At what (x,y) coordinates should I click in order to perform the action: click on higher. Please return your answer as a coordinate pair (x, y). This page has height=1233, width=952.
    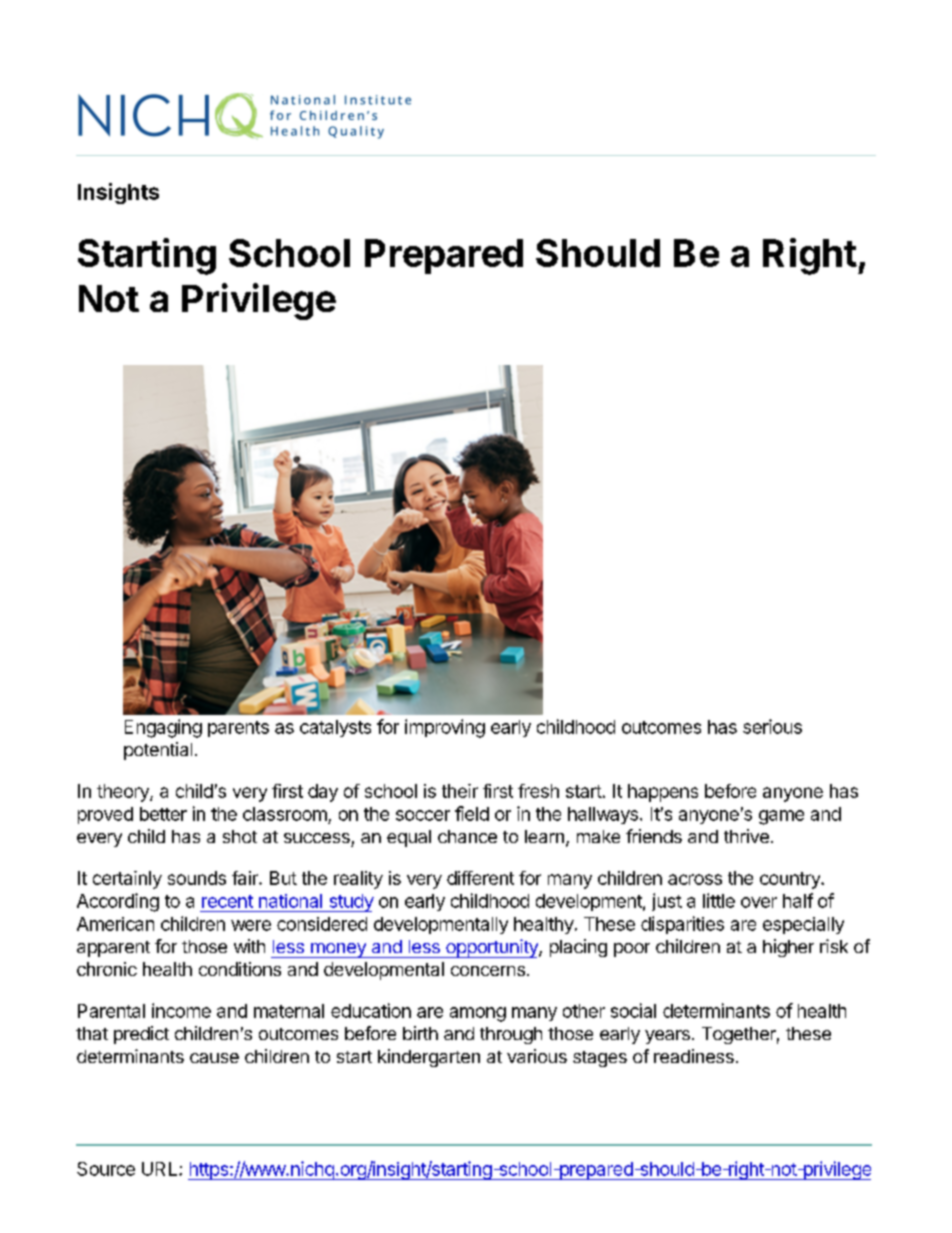
    Looking at the image, I should click on (788, 948).
